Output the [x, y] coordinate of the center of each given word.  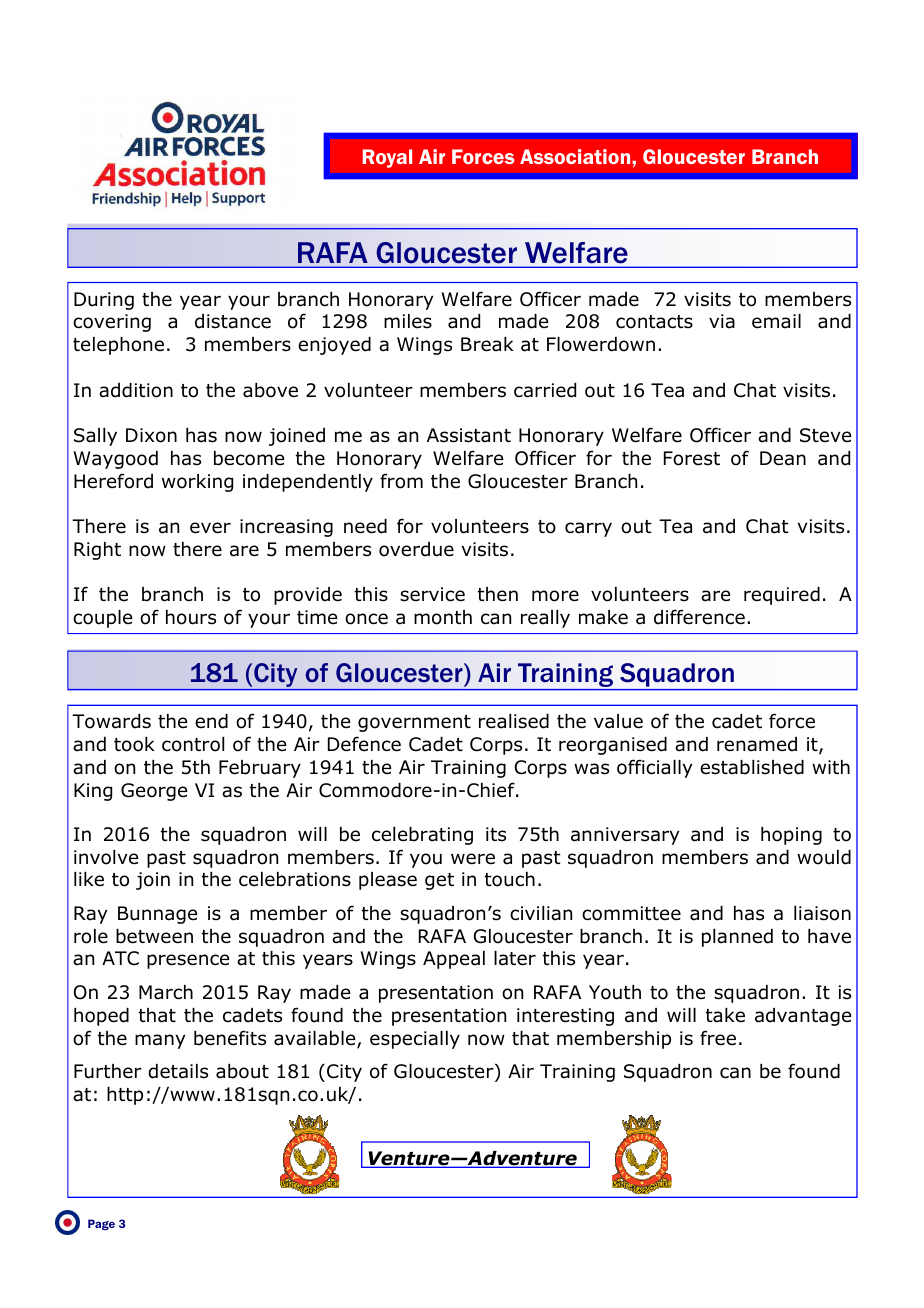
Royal [387, 158]
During [104, 301]
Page [101, 1224]
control [193, 744]
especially [415, 1040]
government [414, 723]
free [718, 1038]
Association [576, 156]
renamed [757, 744]
